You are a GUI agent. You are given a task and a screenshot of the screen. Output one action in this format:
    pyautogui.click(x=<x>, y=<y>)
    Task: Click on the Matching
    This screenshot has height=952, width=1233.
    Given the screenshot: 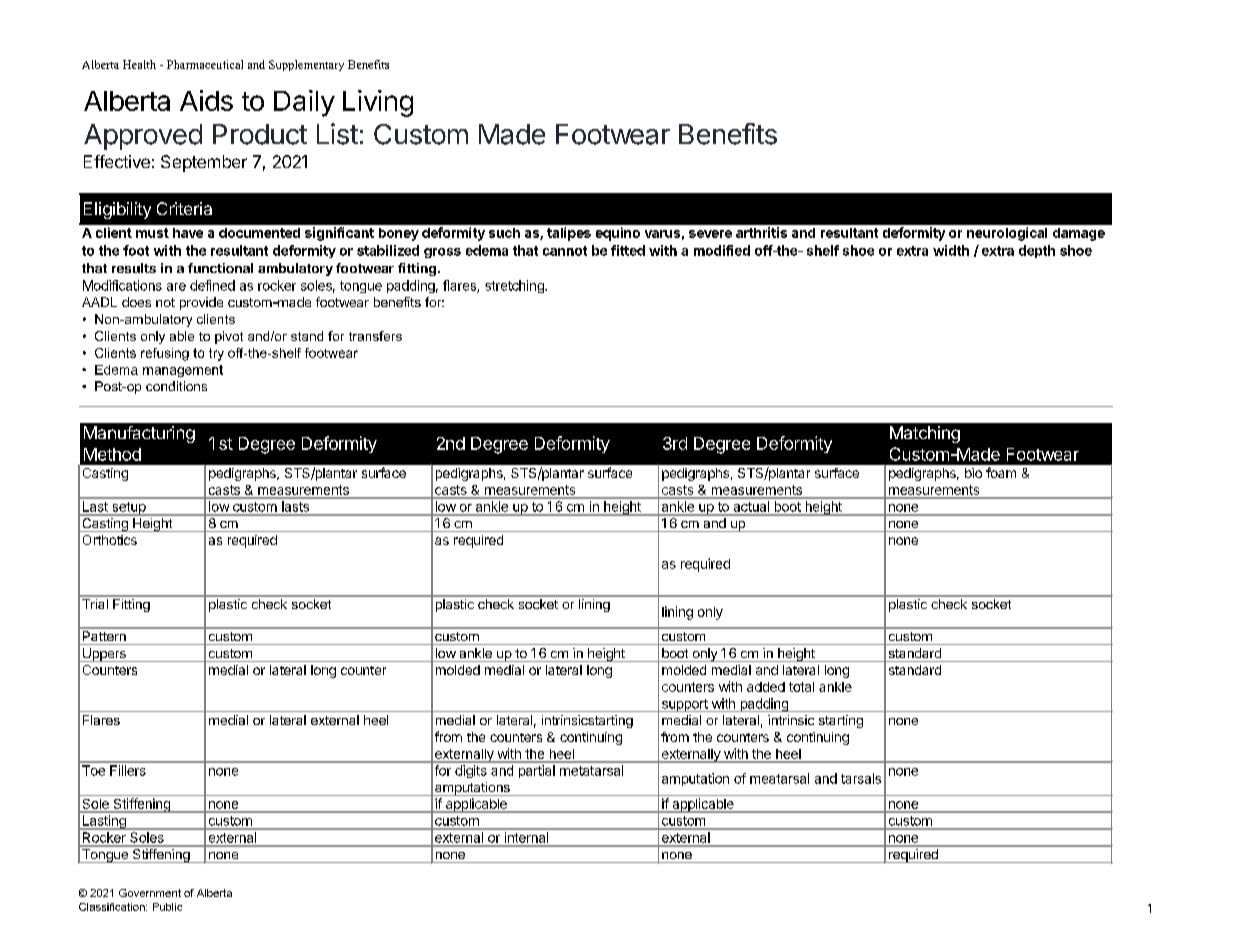 What is the action you would take?
    pyautogui.click(x=925, y=434)
